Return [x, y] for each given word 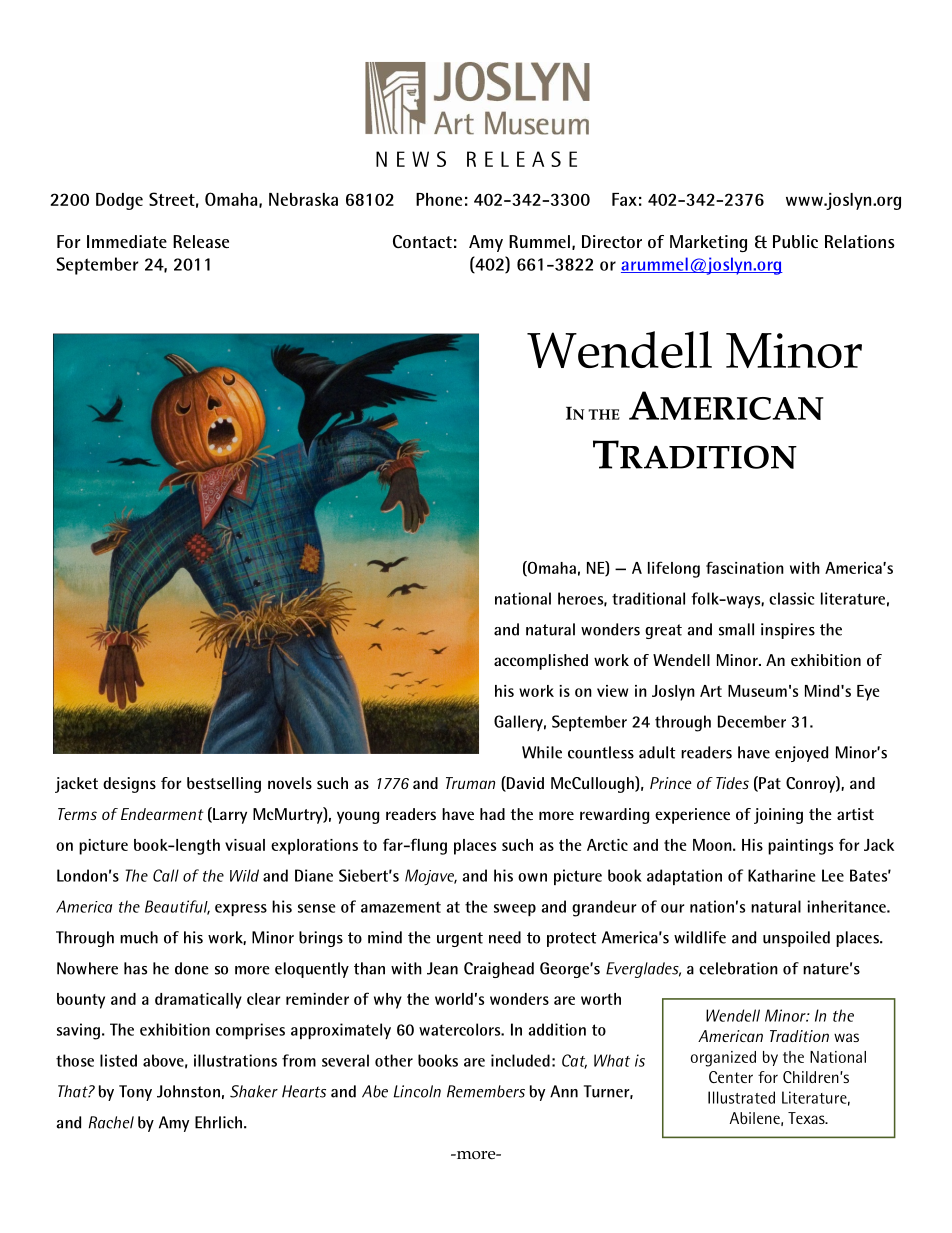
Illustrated [741, 1097]
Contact [422, 241]
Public [795, 241]
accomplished [541, 662]
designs [129, 785]
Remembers [486, 1091]
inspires [788, 631]
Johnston [188, 1091]
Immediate [127, 241]
